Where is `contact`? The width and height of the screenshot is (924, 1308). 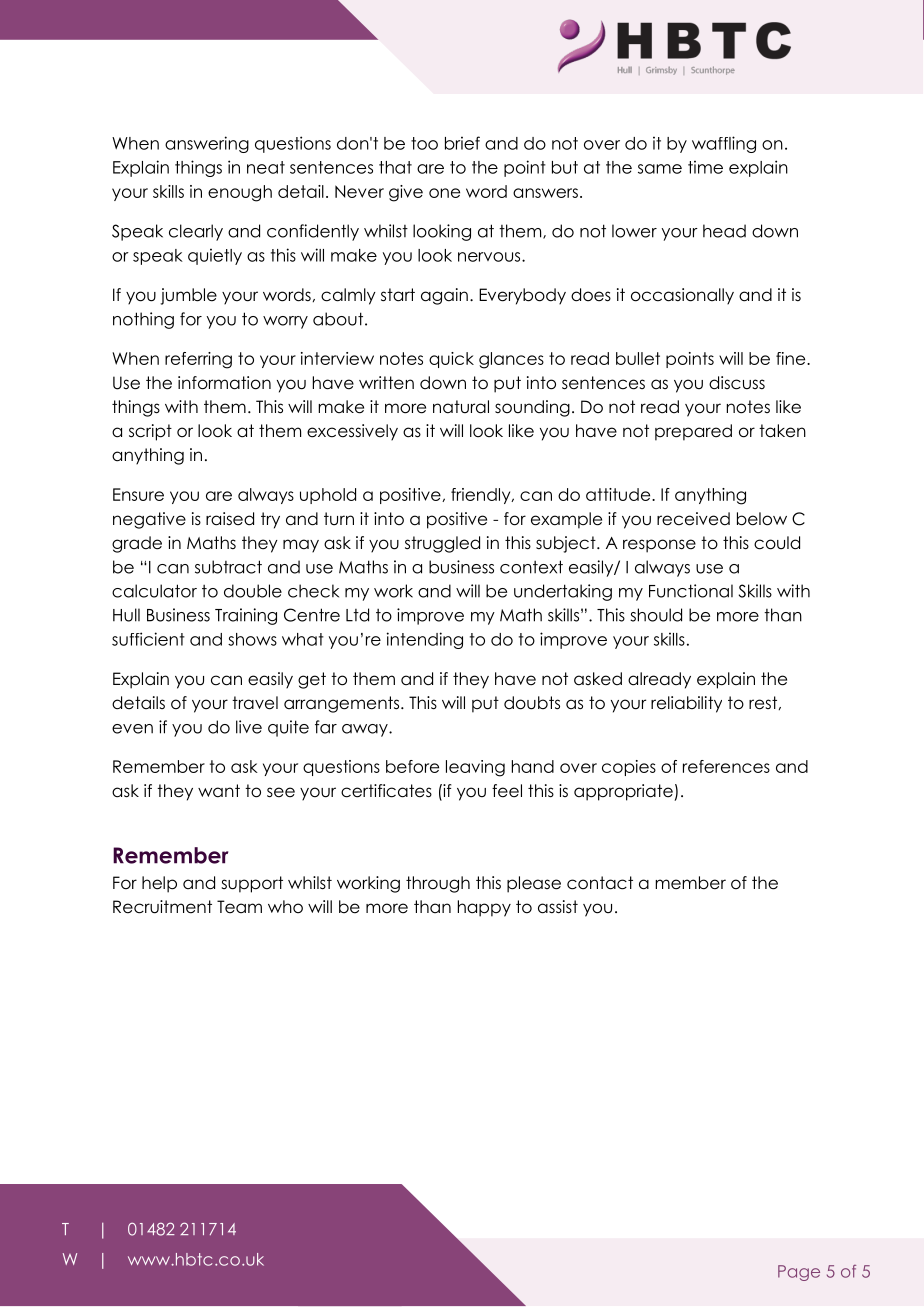 contact is located at coordinates (600, 883).
